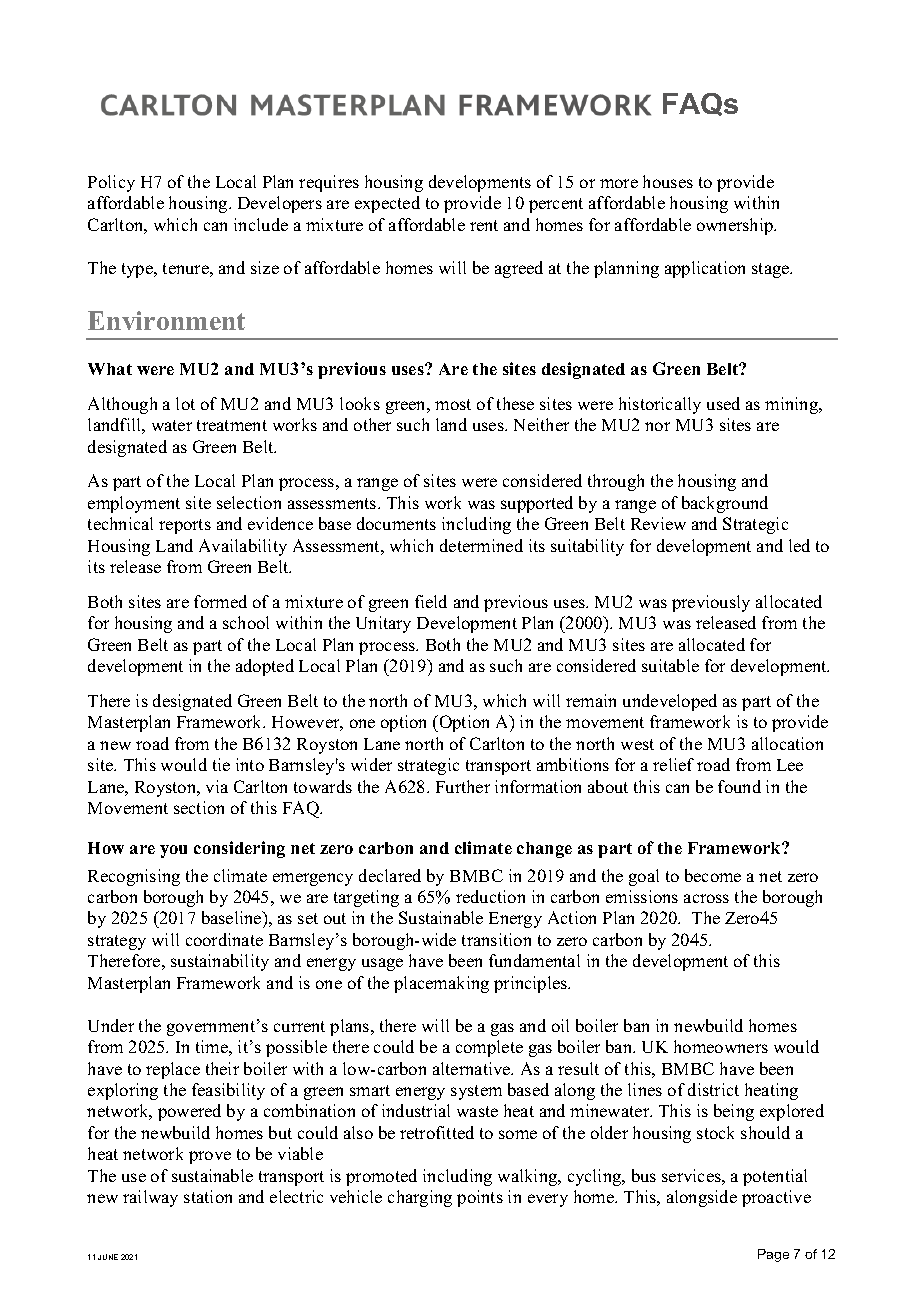 The image size is (924, 1308). Describe the element at coordinates (670, 702) in the page. I see `undeveloped` at that location.
